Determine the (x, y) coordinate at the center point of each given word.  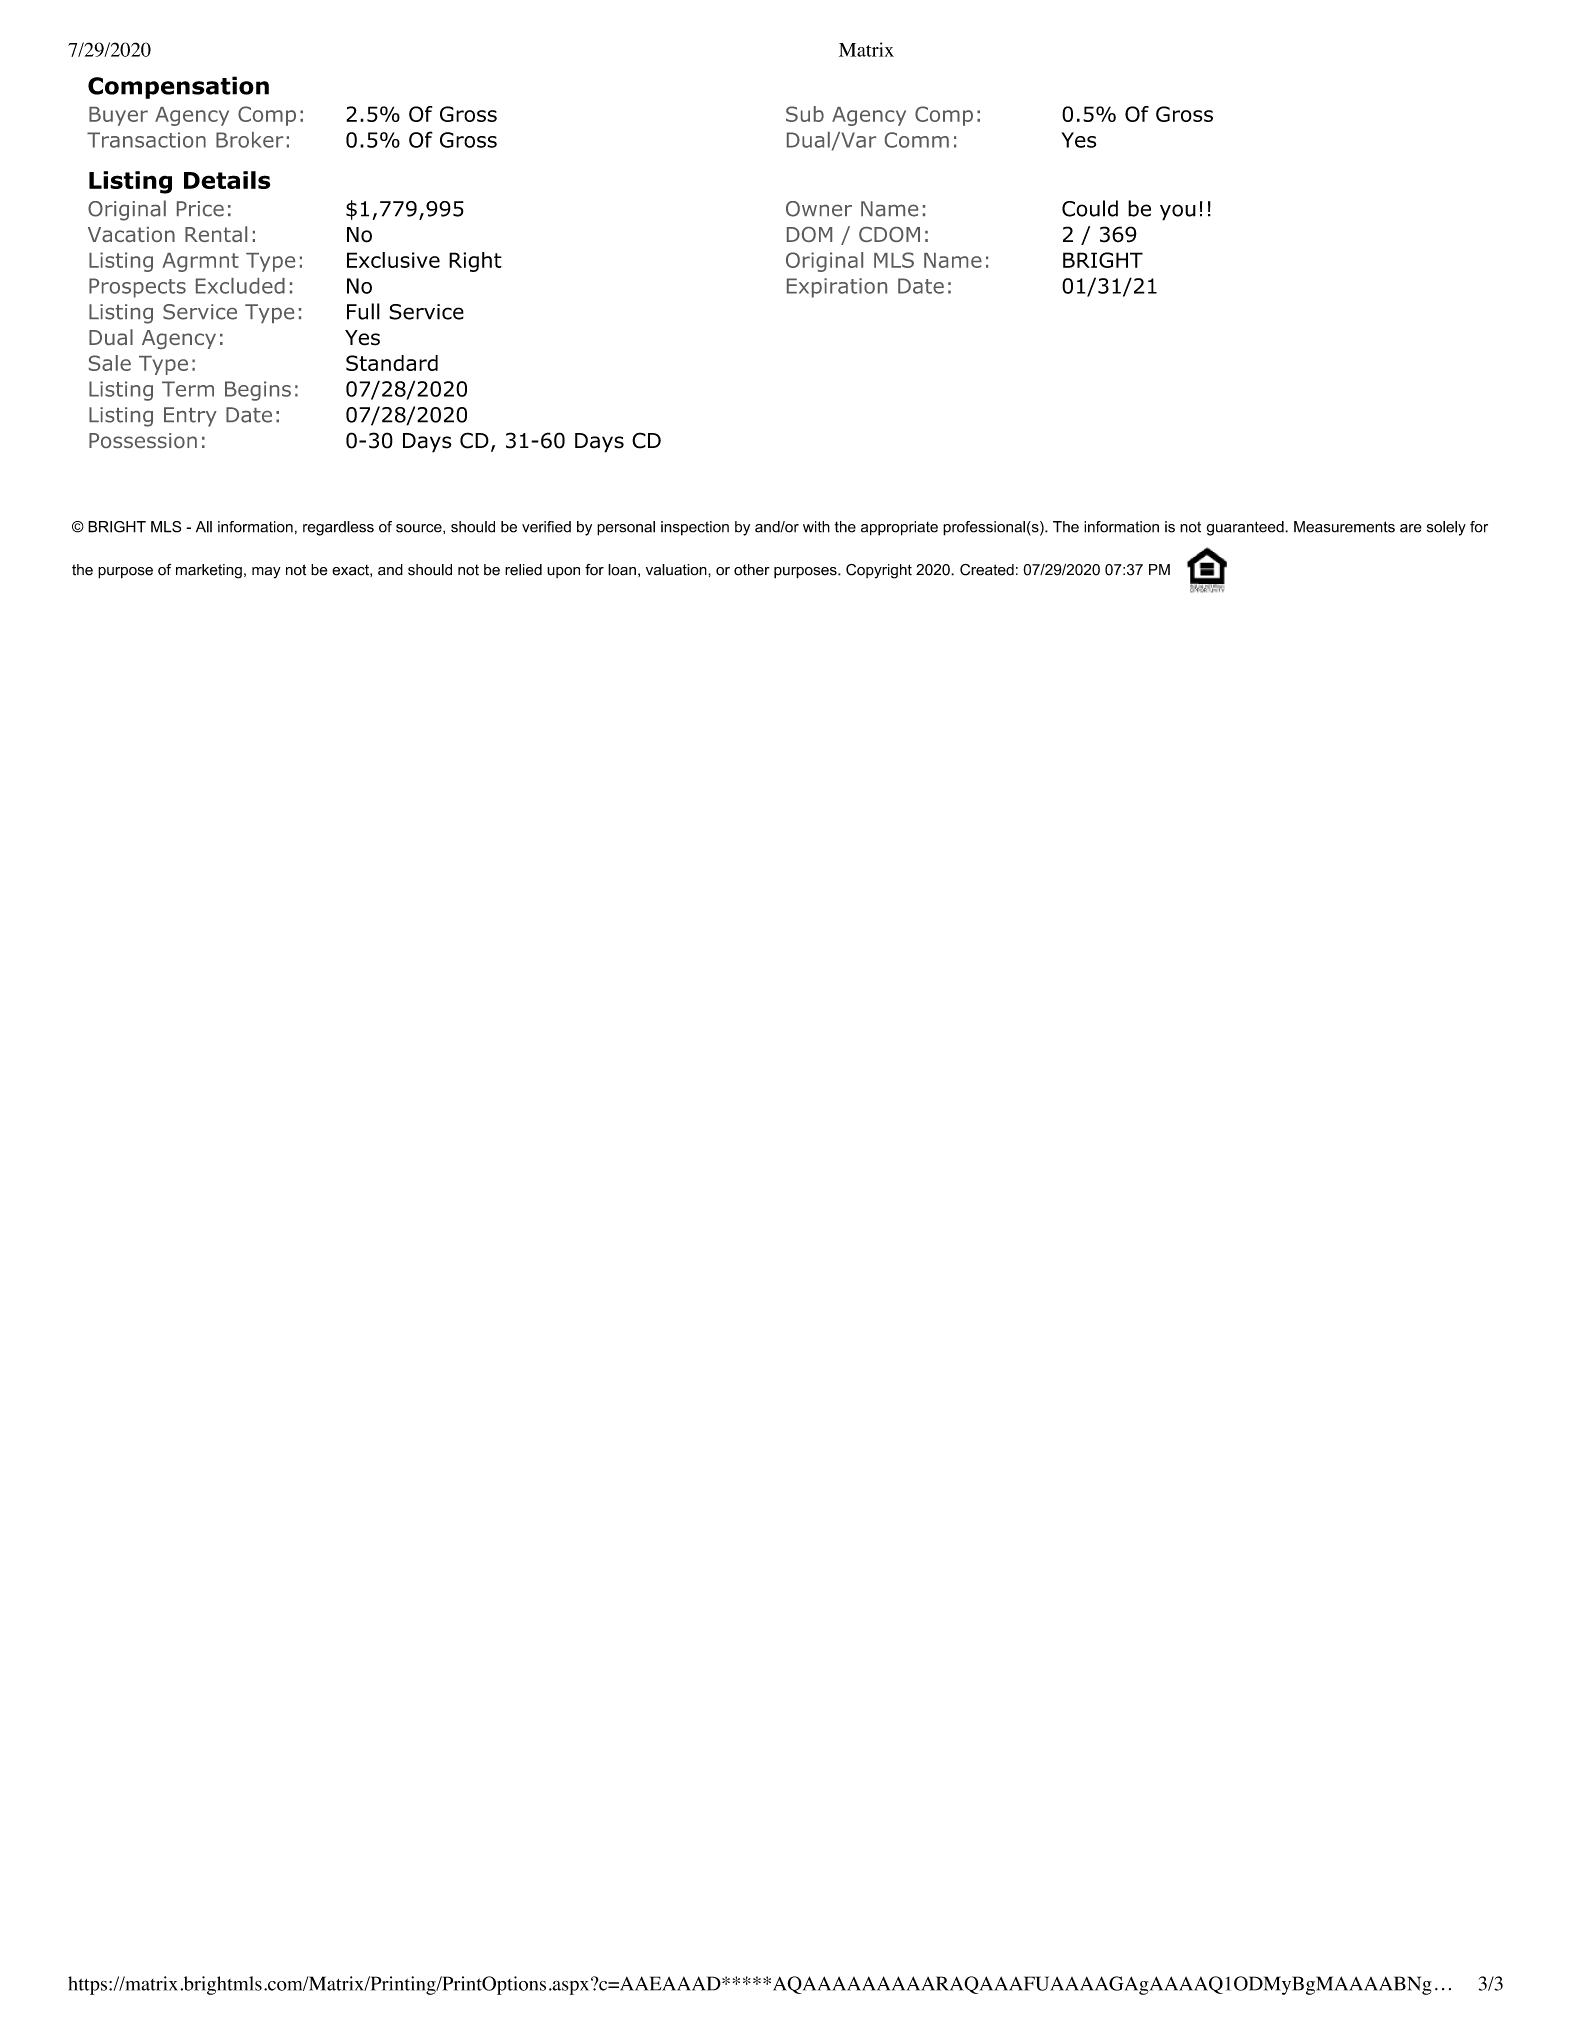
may (266, 573)
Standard (392, 363)
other (752, 570)
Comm (917, 140)
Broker (249, 140)
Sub (805, 114)
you (1178, 212)
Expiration (837, 288)
